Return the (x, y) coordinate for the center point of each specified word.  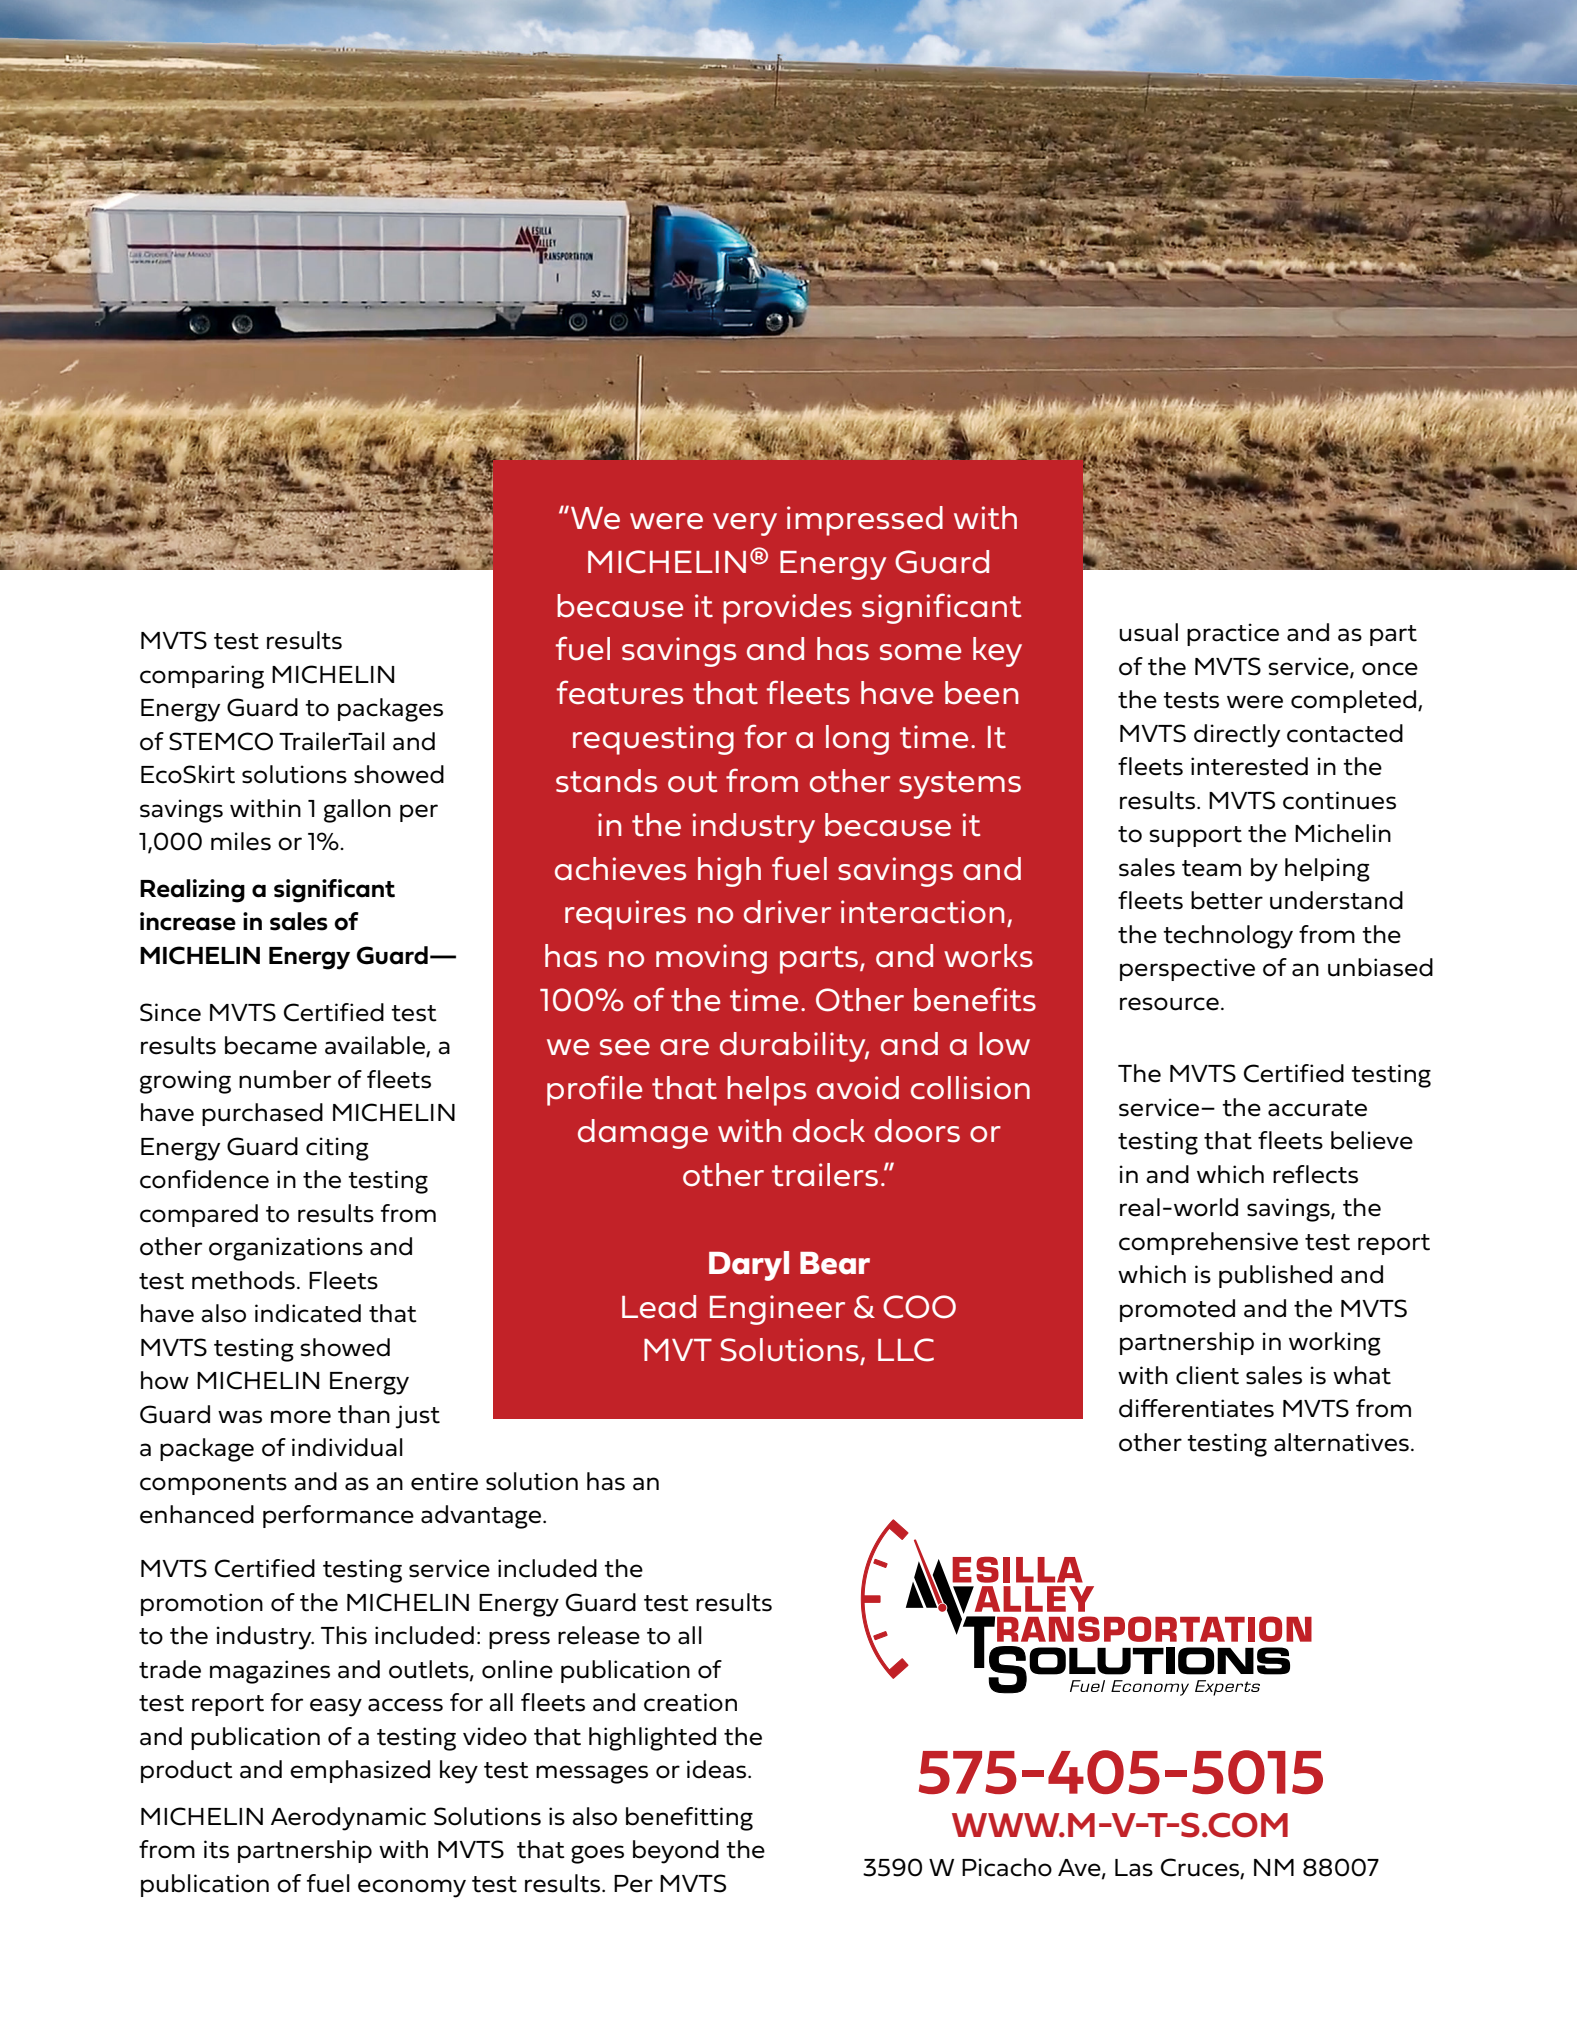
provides (787, 609)
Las (1134, 1868)
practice (1233, 634)
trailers (825, 1175)
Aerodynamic (348, 1819)
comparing (202, 677)
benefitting (689, 1819)
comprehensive (1208, 1243)
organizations (286, 1249)
